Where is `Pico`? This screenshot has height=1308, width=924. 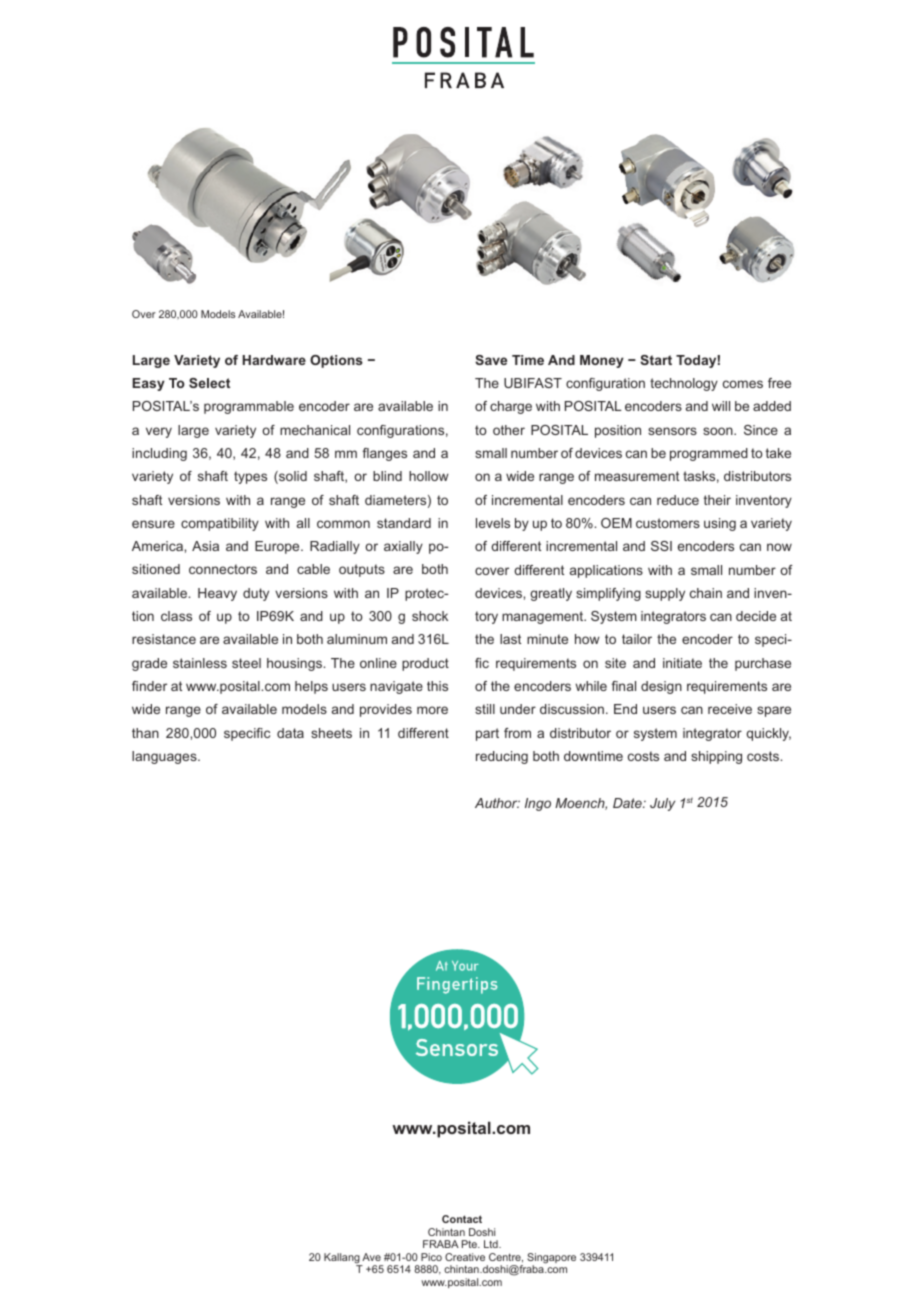 Pico is located at coordinates (431, 1257).
